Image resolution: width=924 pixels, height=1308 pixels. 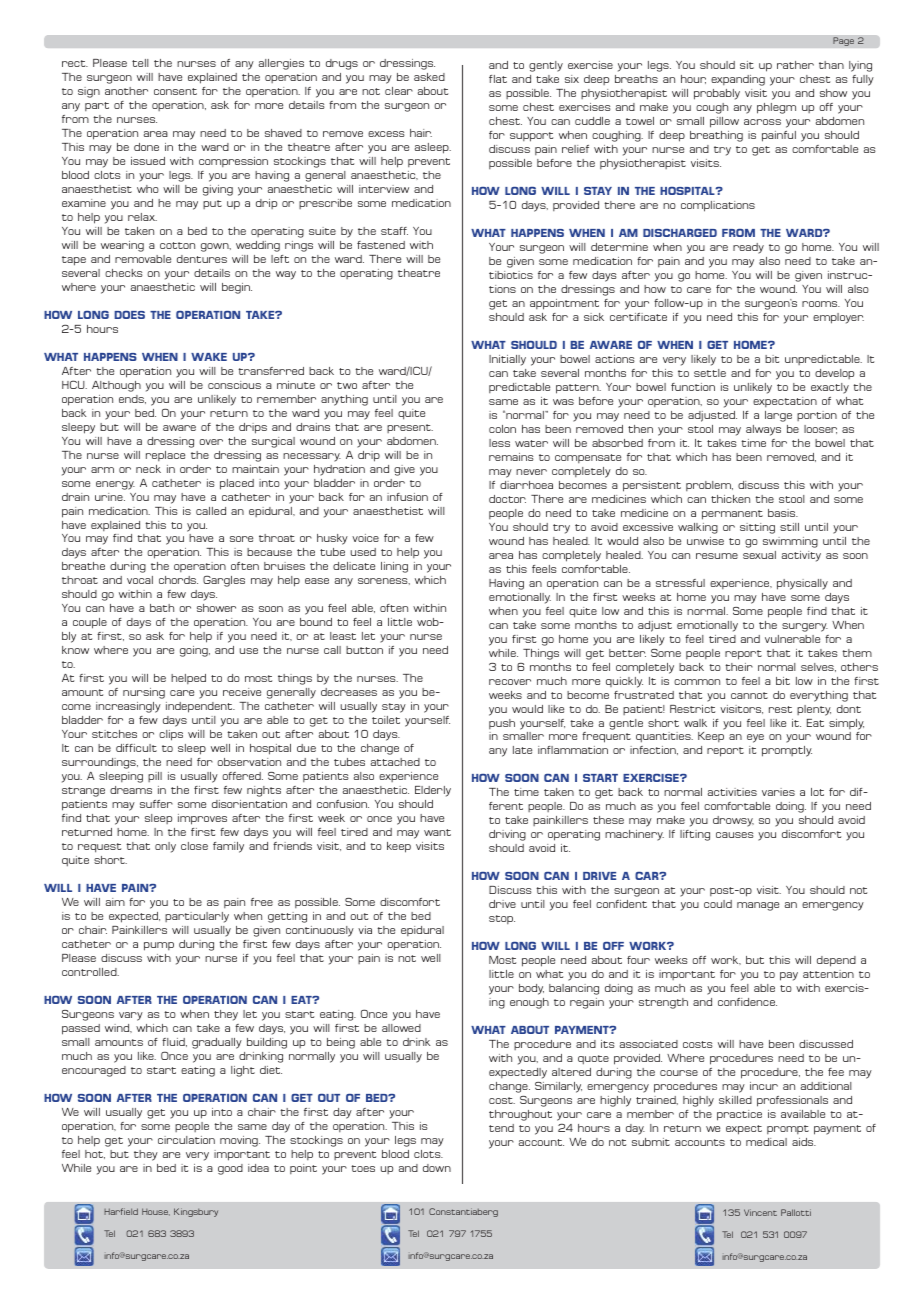 I want to click on medical, so click(x=766, y=1142).
